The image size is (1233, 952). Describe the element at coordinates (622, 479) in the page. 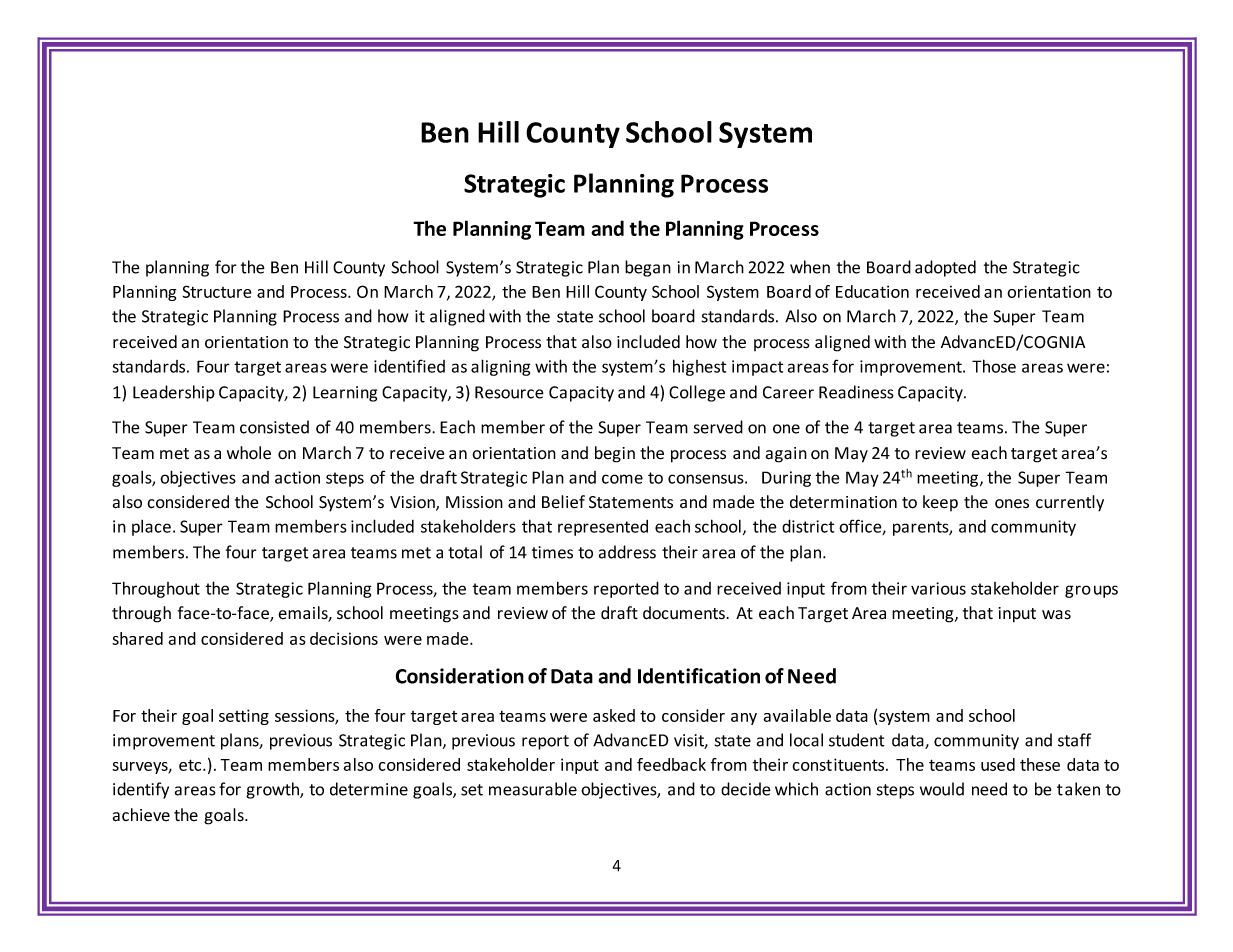

I see `come` at that location.
